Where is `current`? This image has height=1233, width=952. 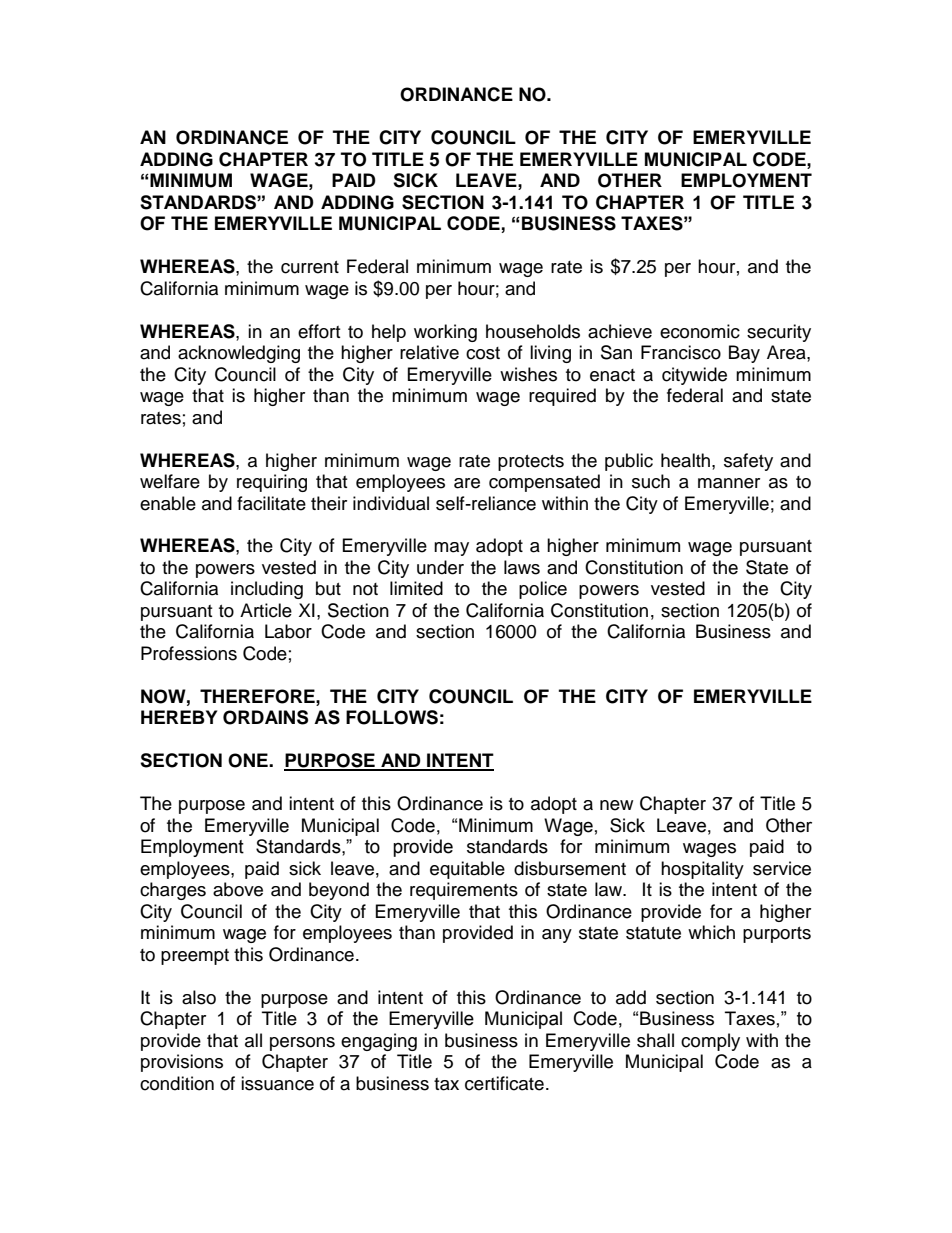 current is located at coordinates (310, 267).
